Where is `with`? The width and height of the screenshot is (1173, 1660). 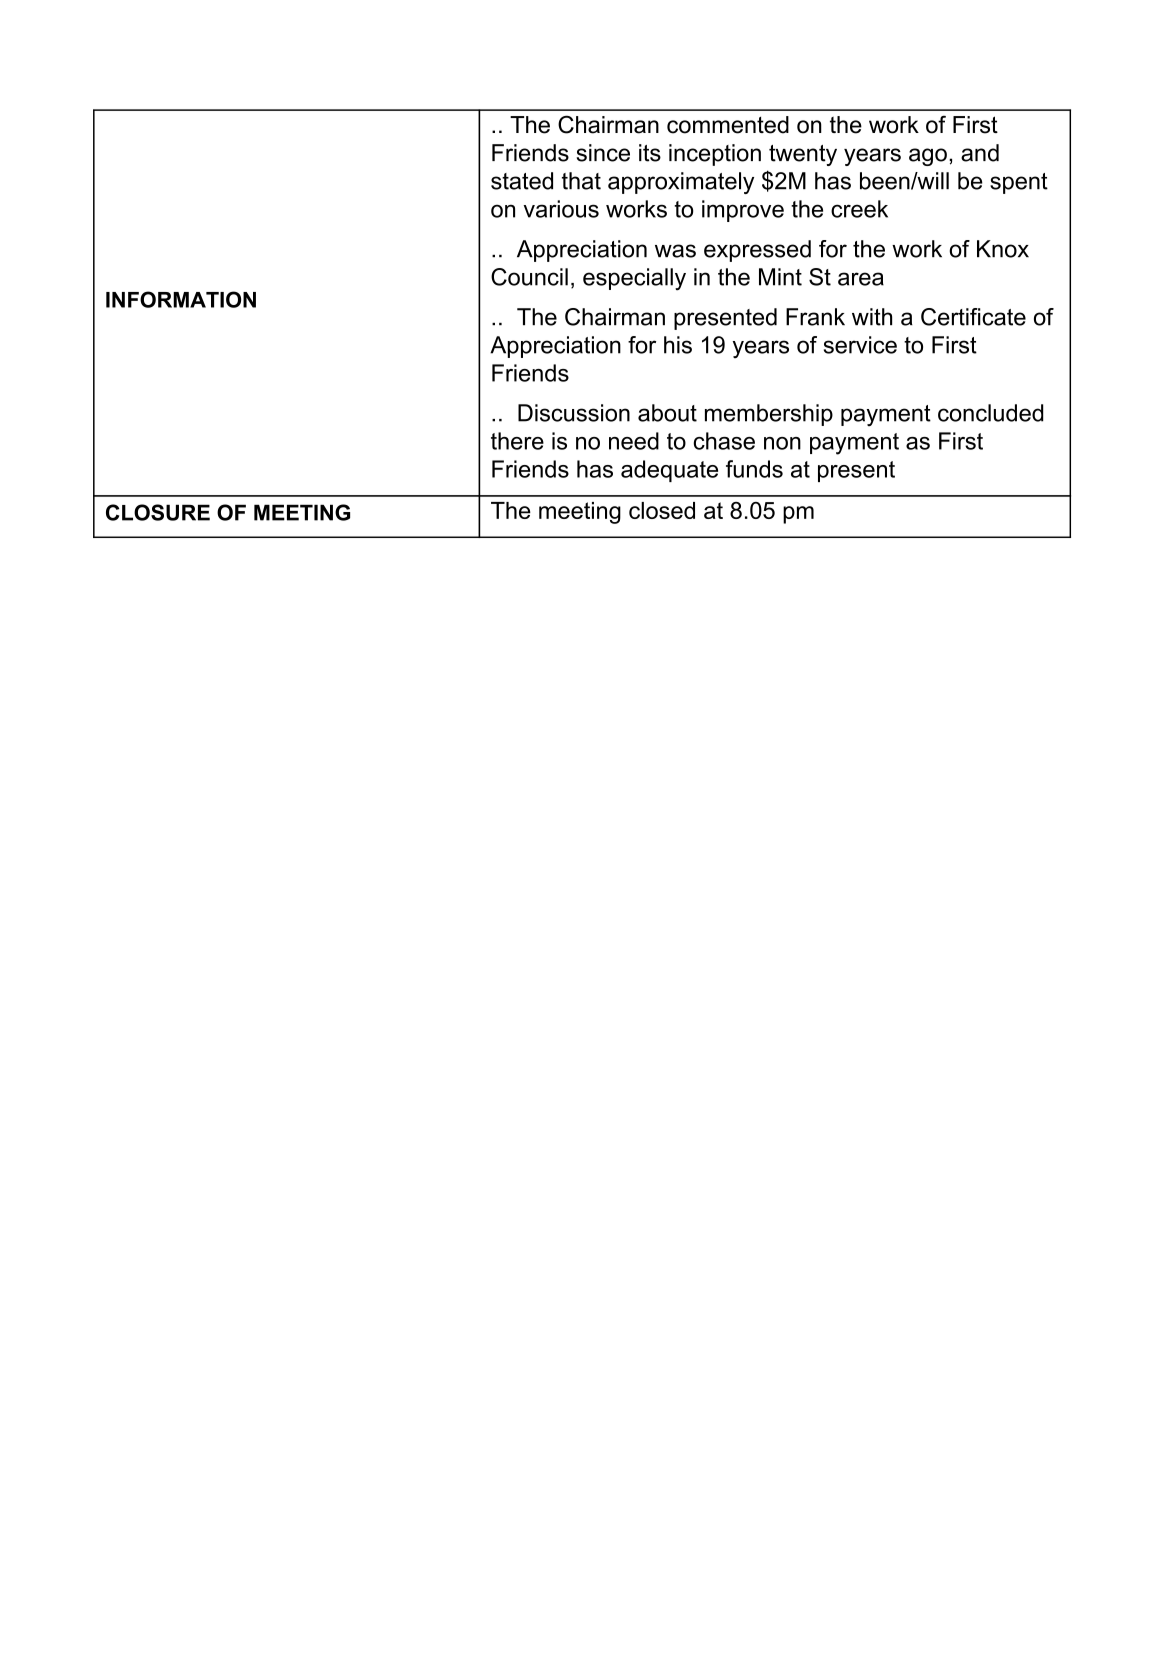 with is located at coordinates (872, 317).
